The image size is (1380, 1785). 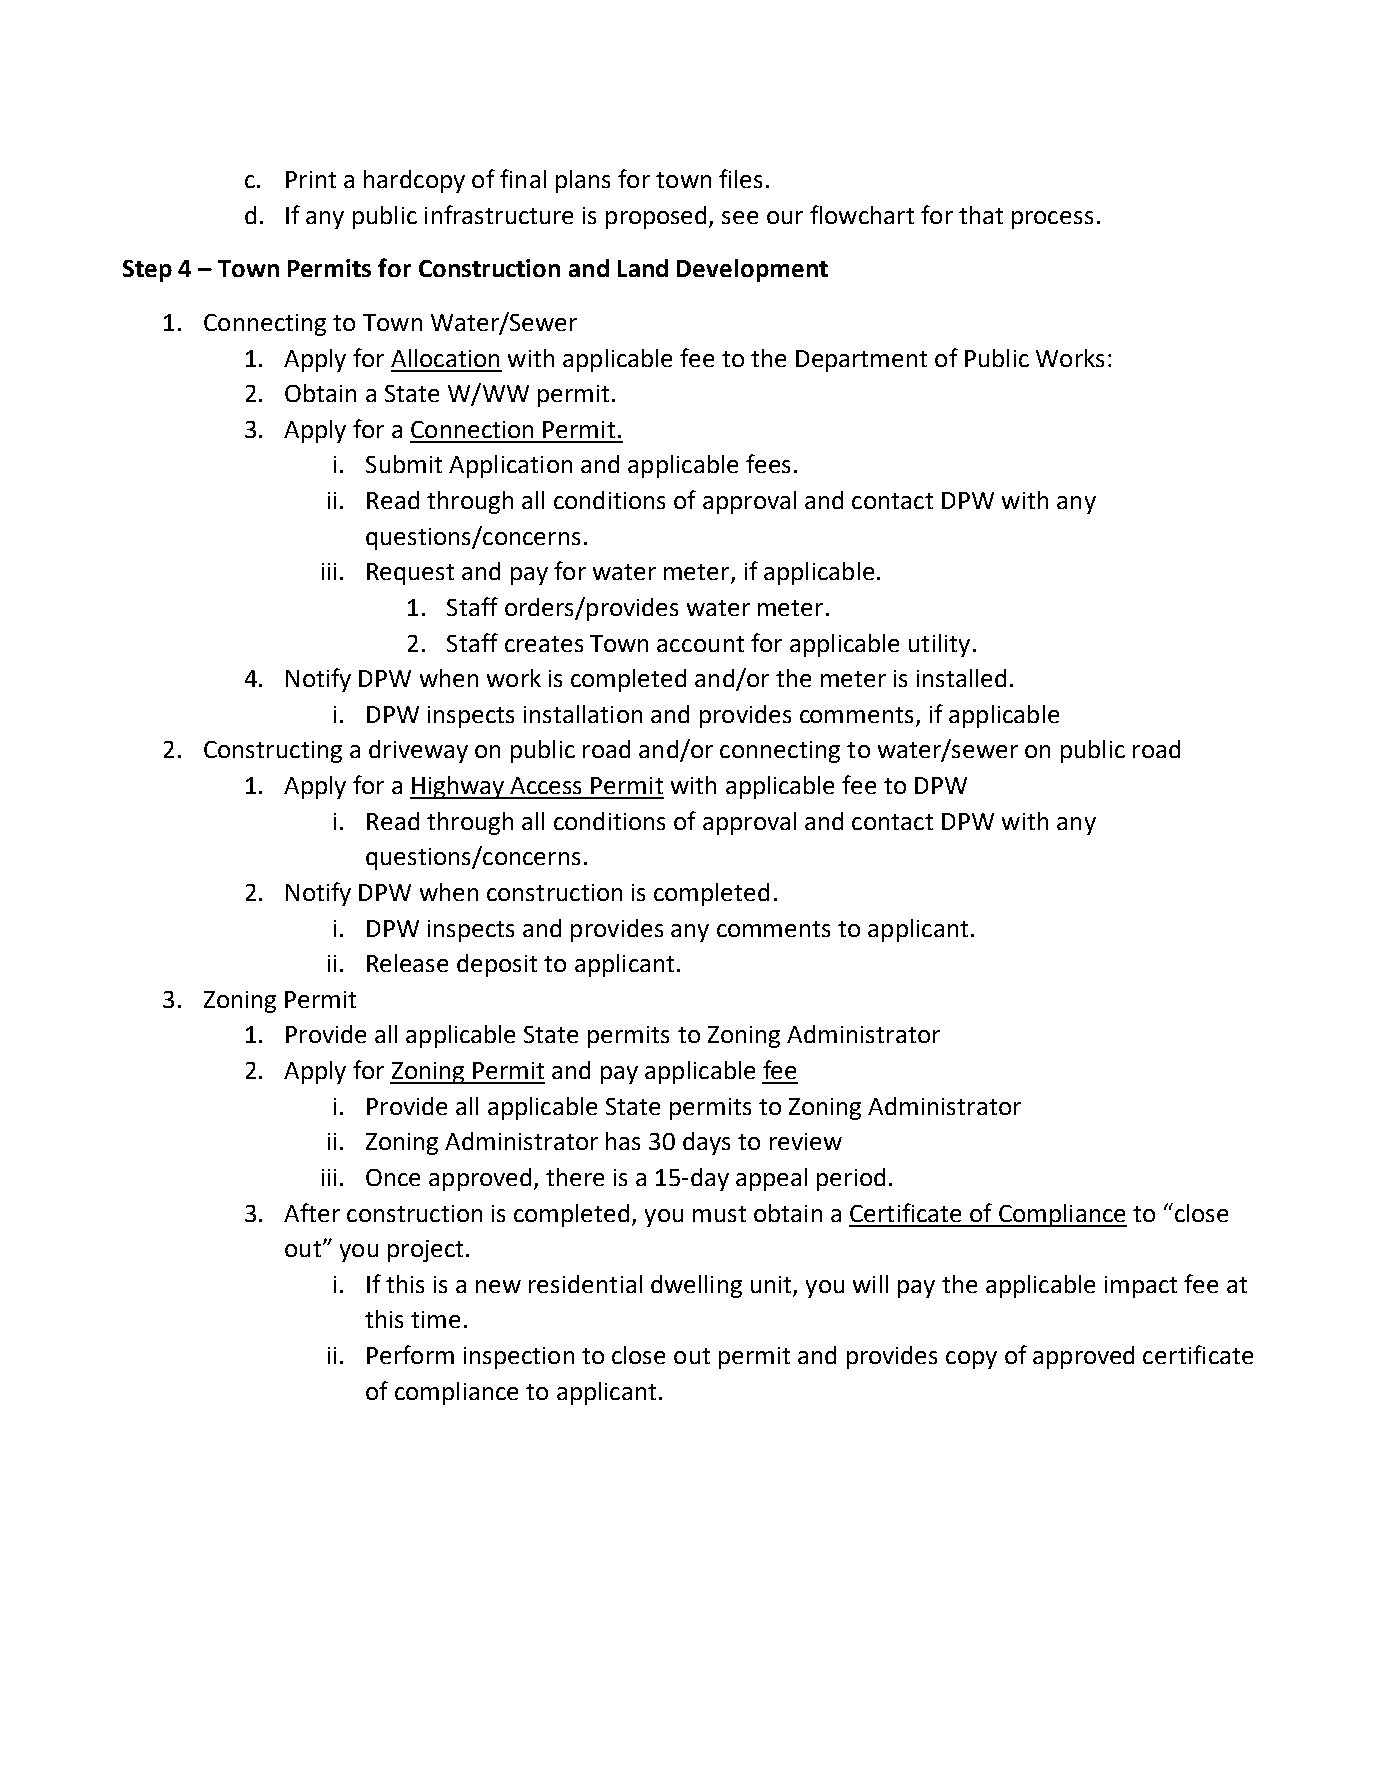 I want to click on installation, so click(x=583, y=714).
